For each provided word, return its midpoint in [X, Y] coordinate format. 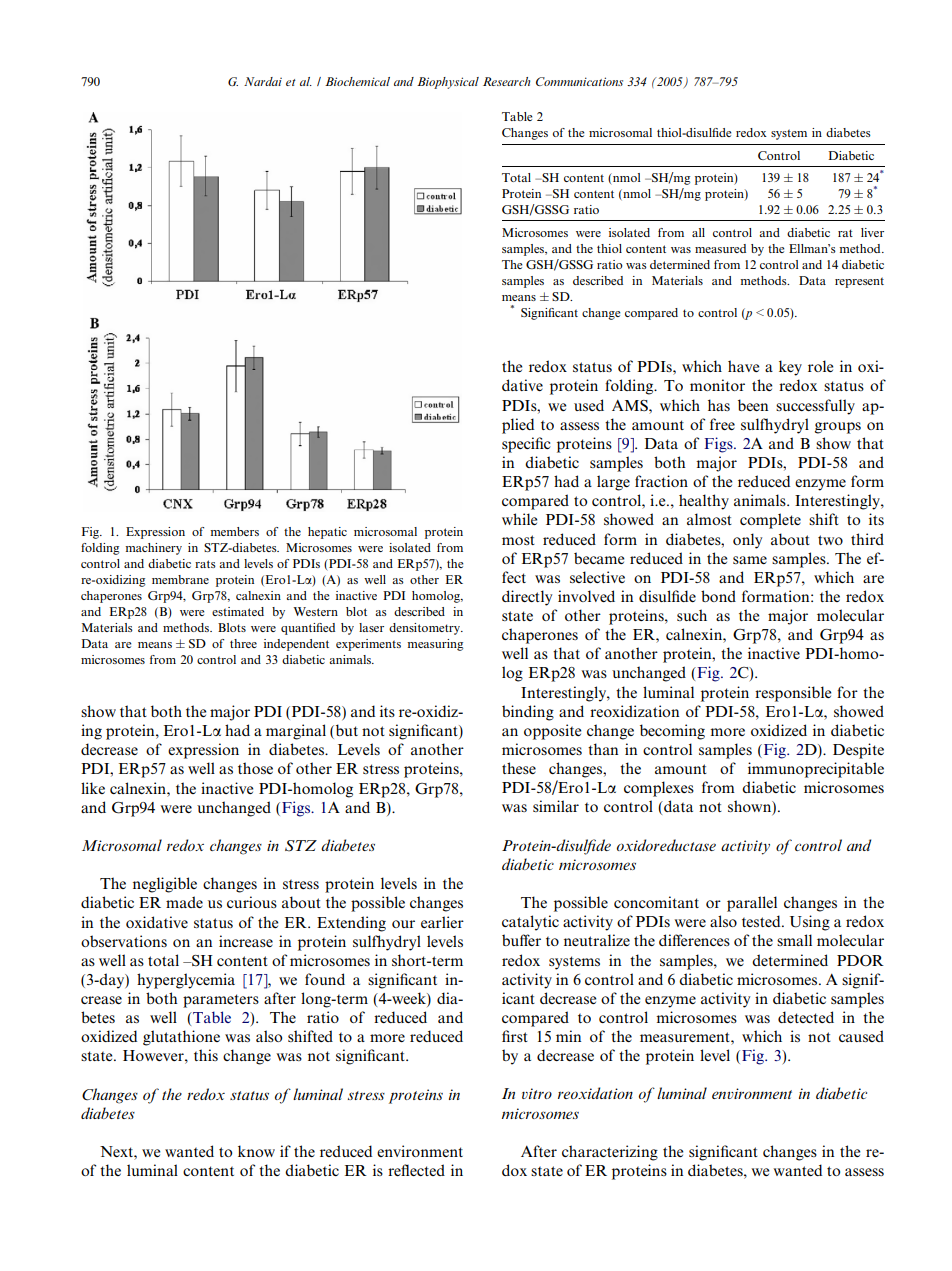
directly [527, 598]
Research [506, 81]
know [256, 1151]
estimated [238, 611]
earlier [442, 922]
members [234, 531]
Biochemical [357, 81]
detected [806, 1017]
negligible [165, 885]
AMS [631, 406]
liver [872, 232]
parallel [752, 904]
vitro [537, 1093]
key [790, 368]
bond [718, 596]
